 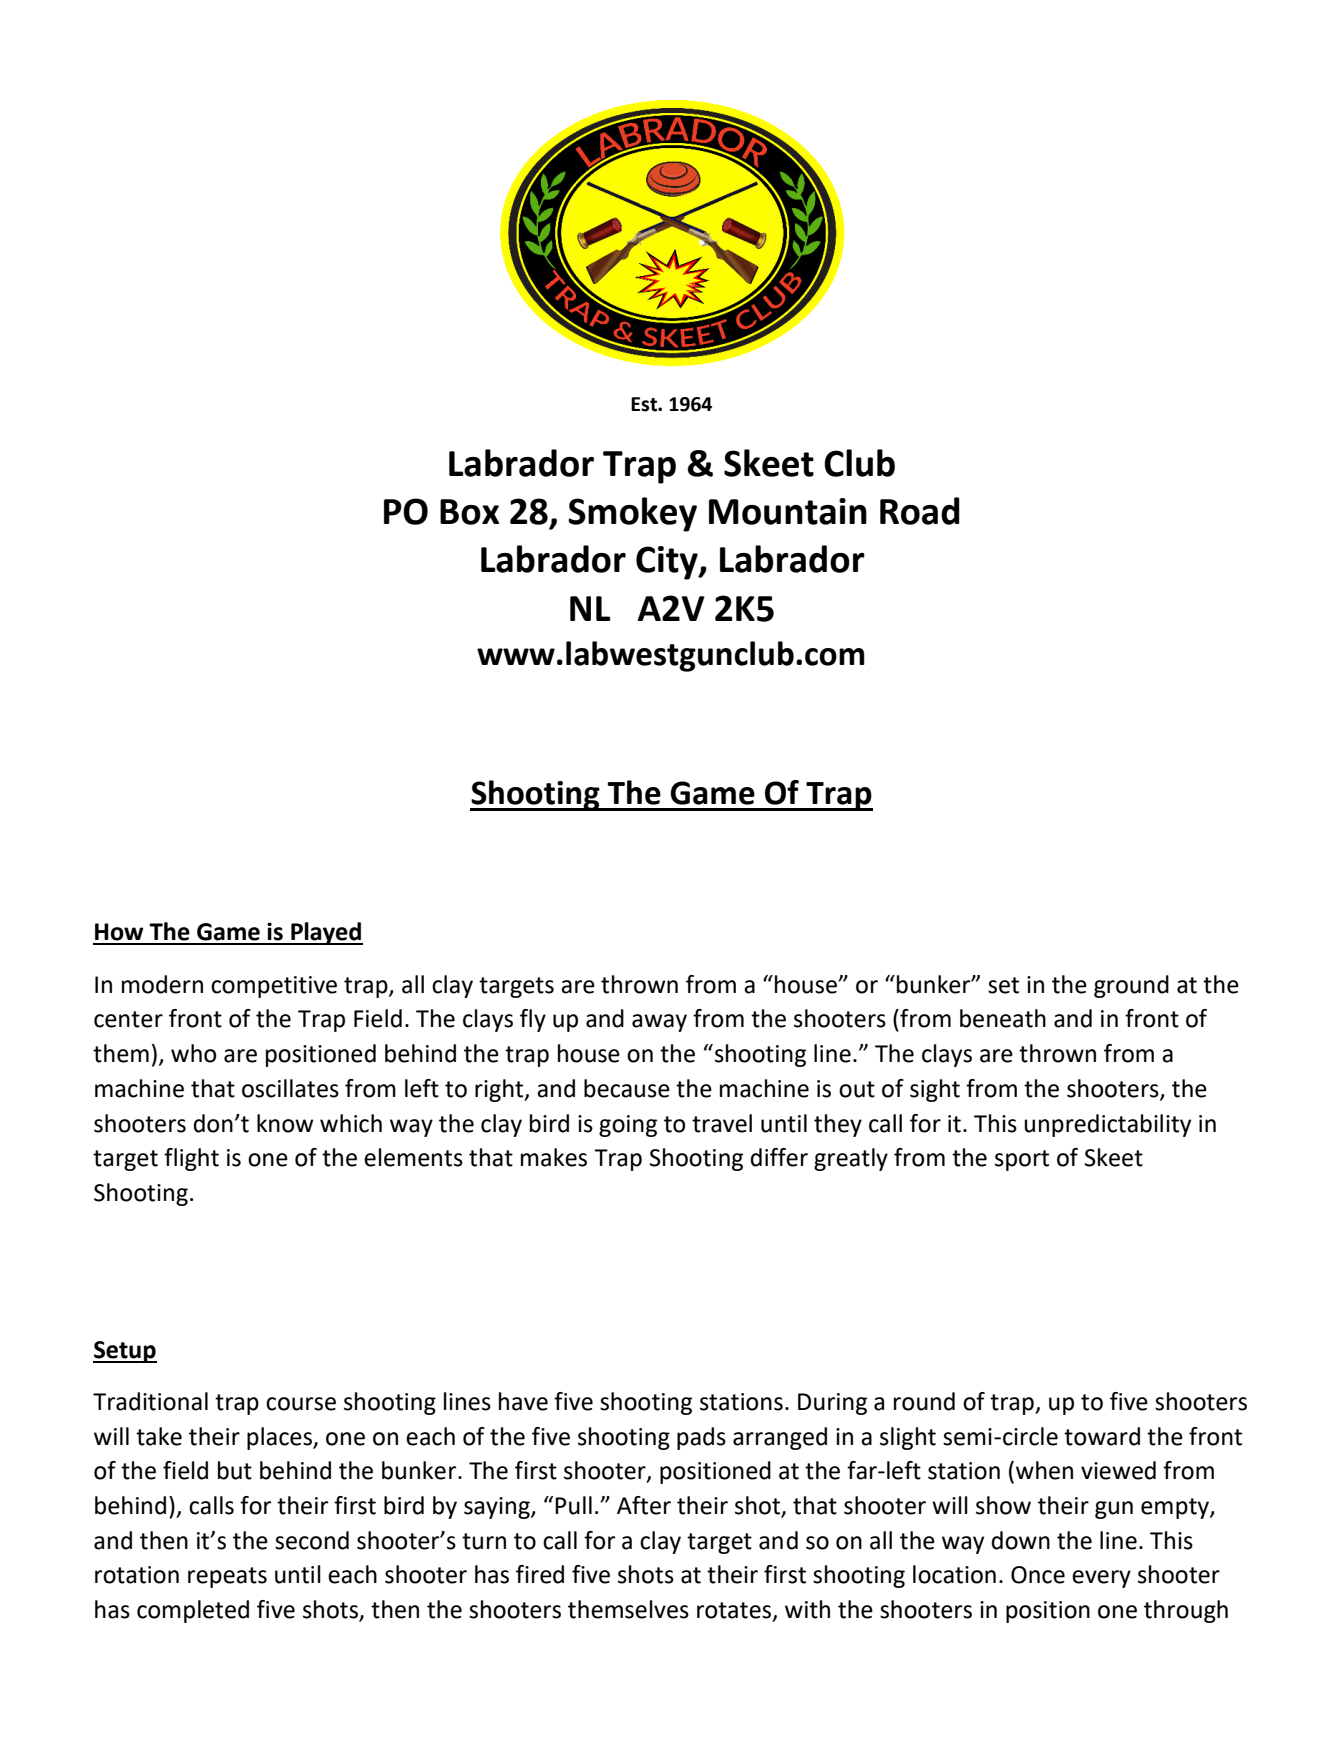 What do you see at coordinates (659, 1023) in the page?
I see `away` at bounding box center [659, 1023].
